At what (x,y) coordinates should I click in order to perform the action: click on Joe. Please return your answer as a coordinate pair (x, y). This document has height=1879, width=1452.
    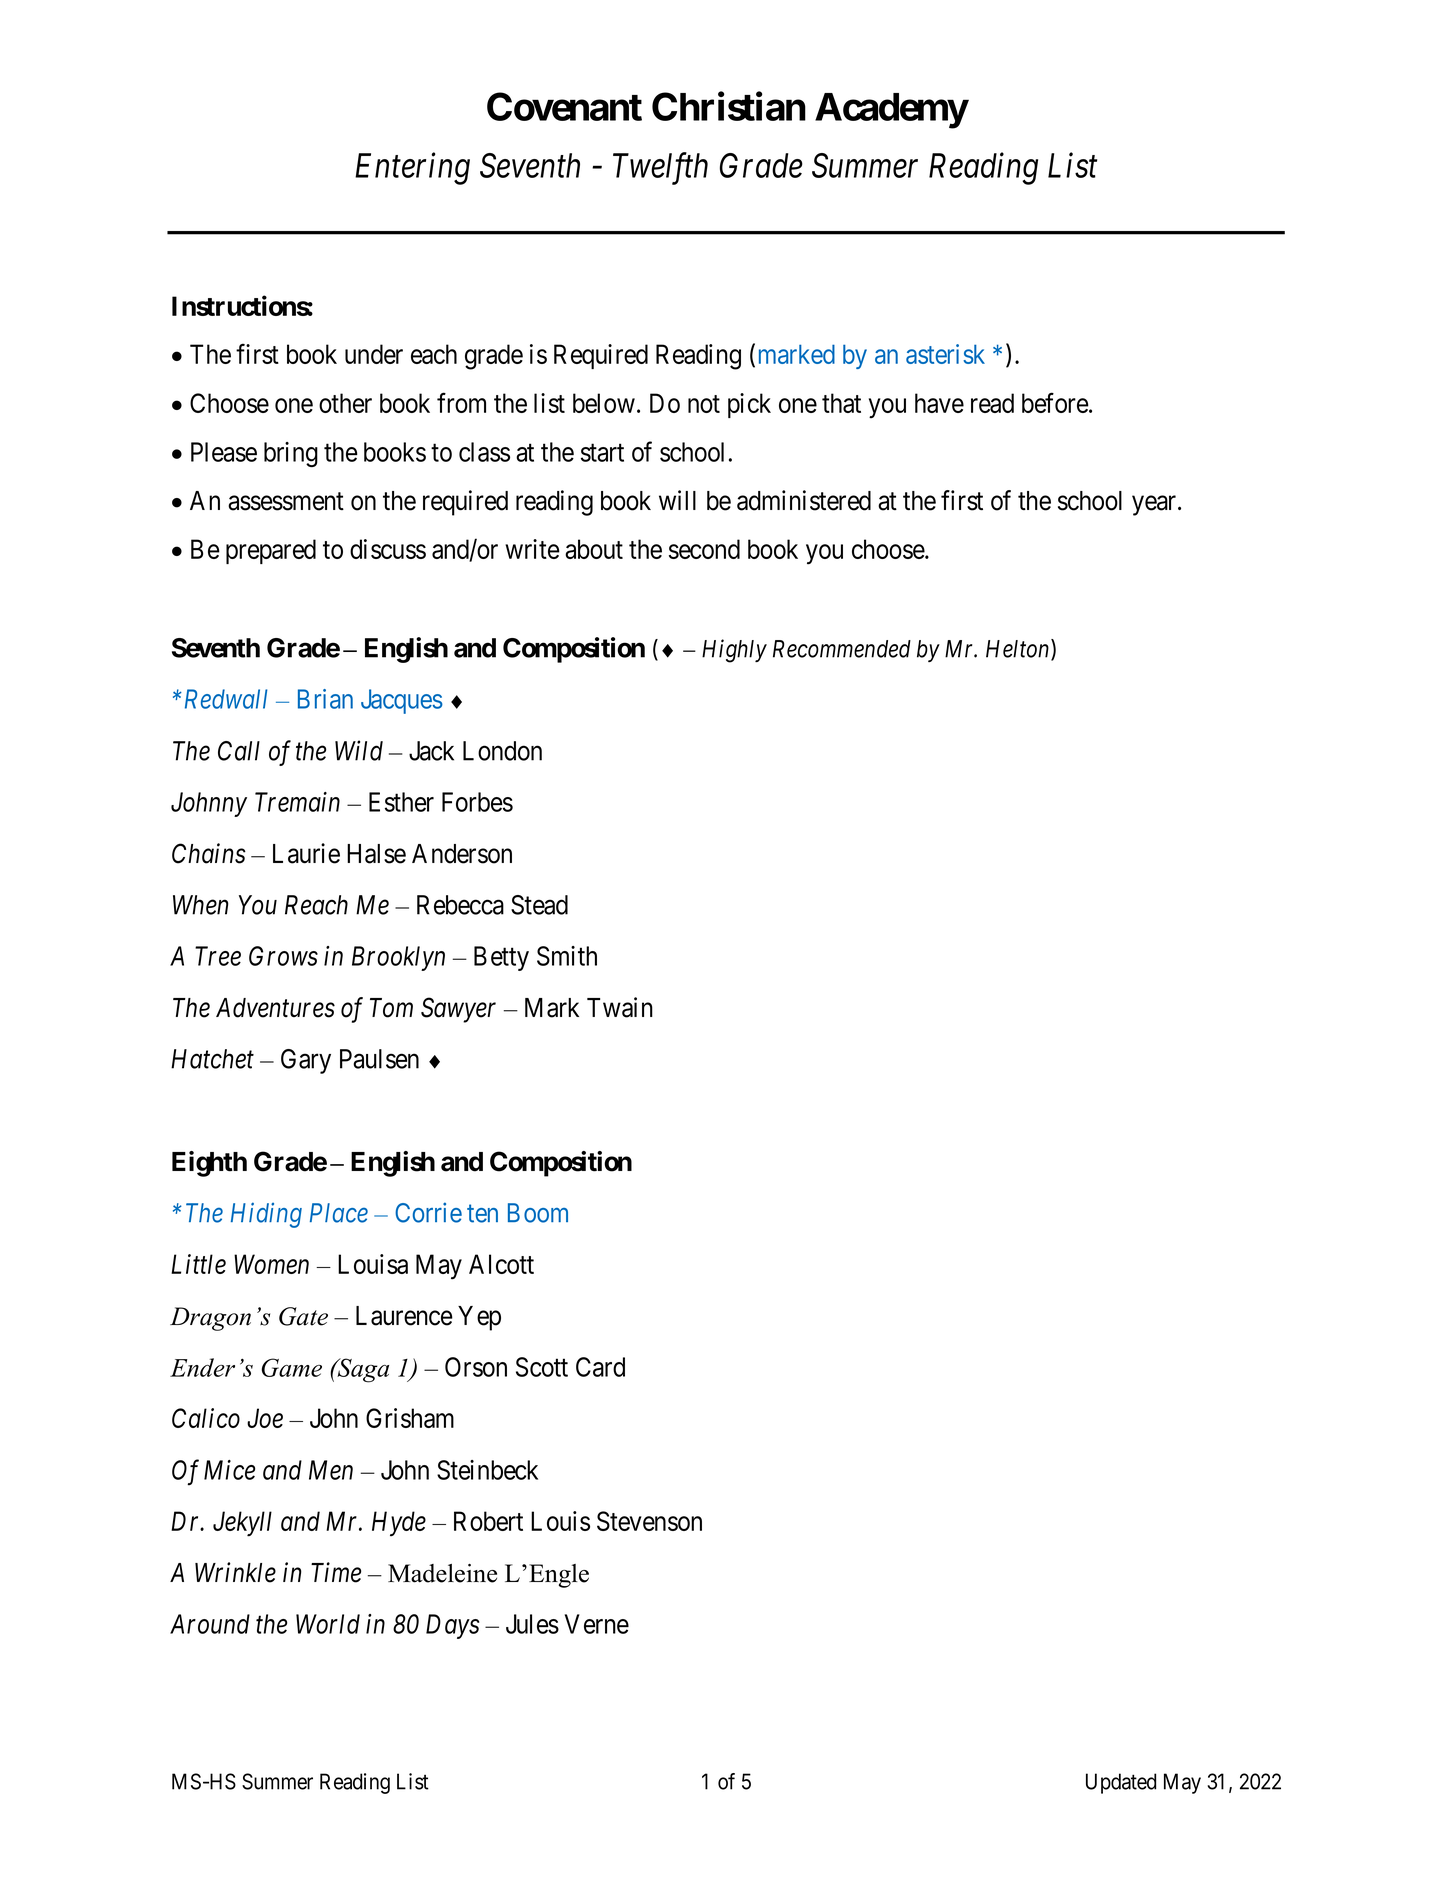
    Looking at the image, I should click on (265, 1418).
